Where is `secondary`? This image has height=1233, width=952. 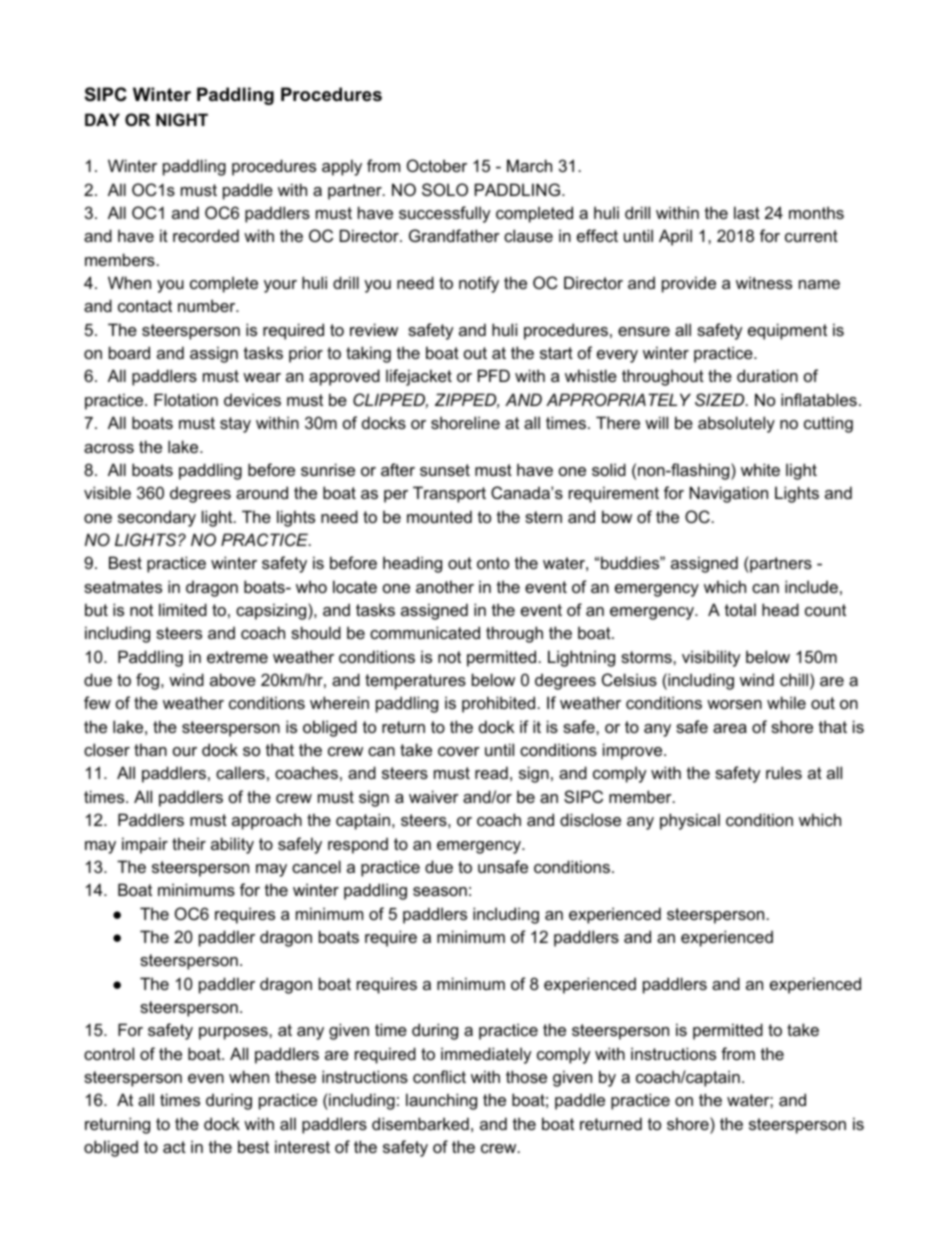 secondary is located at coordinates (157, 518).
